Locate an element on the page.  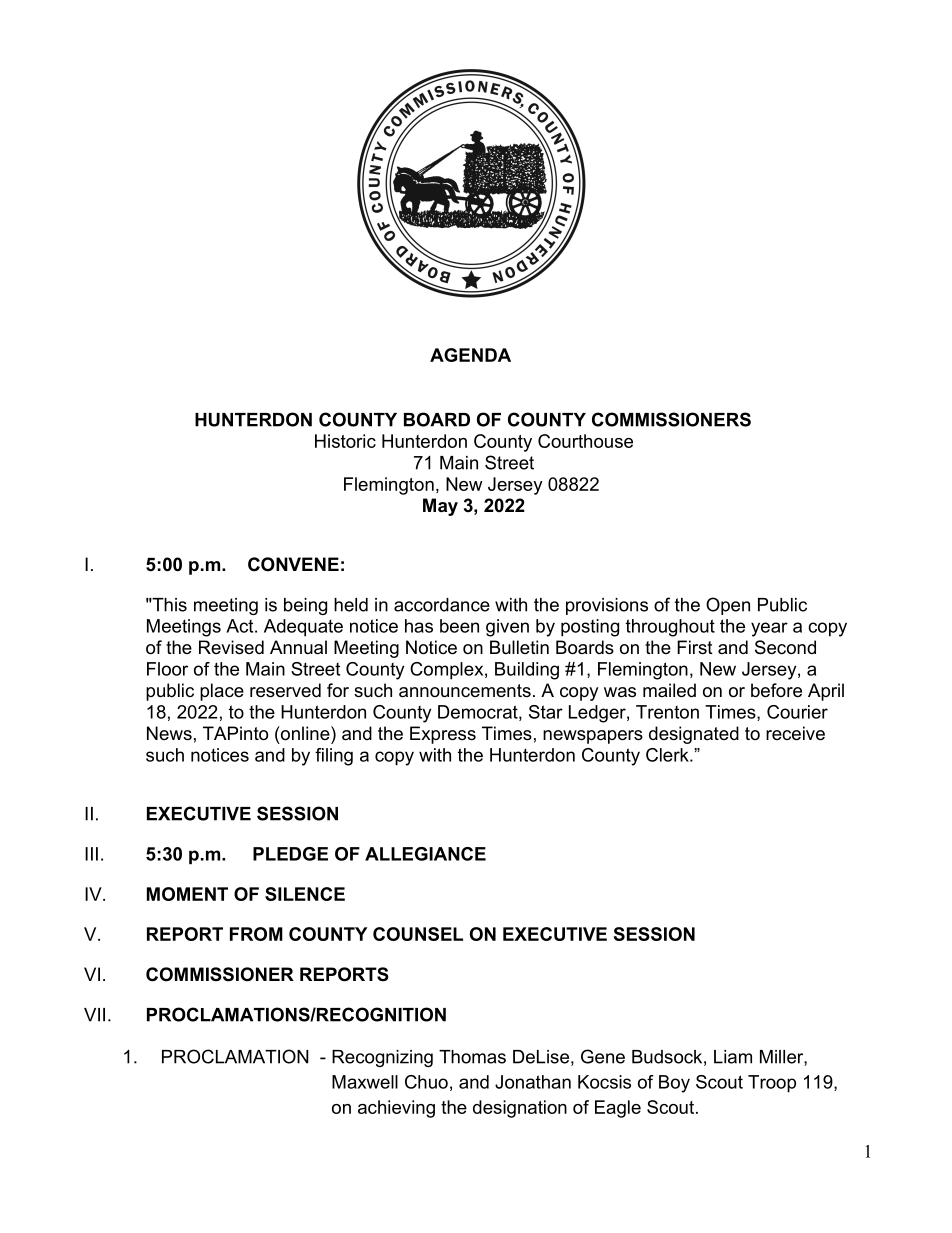
AGENDA is located at coordinates (470, 355).
